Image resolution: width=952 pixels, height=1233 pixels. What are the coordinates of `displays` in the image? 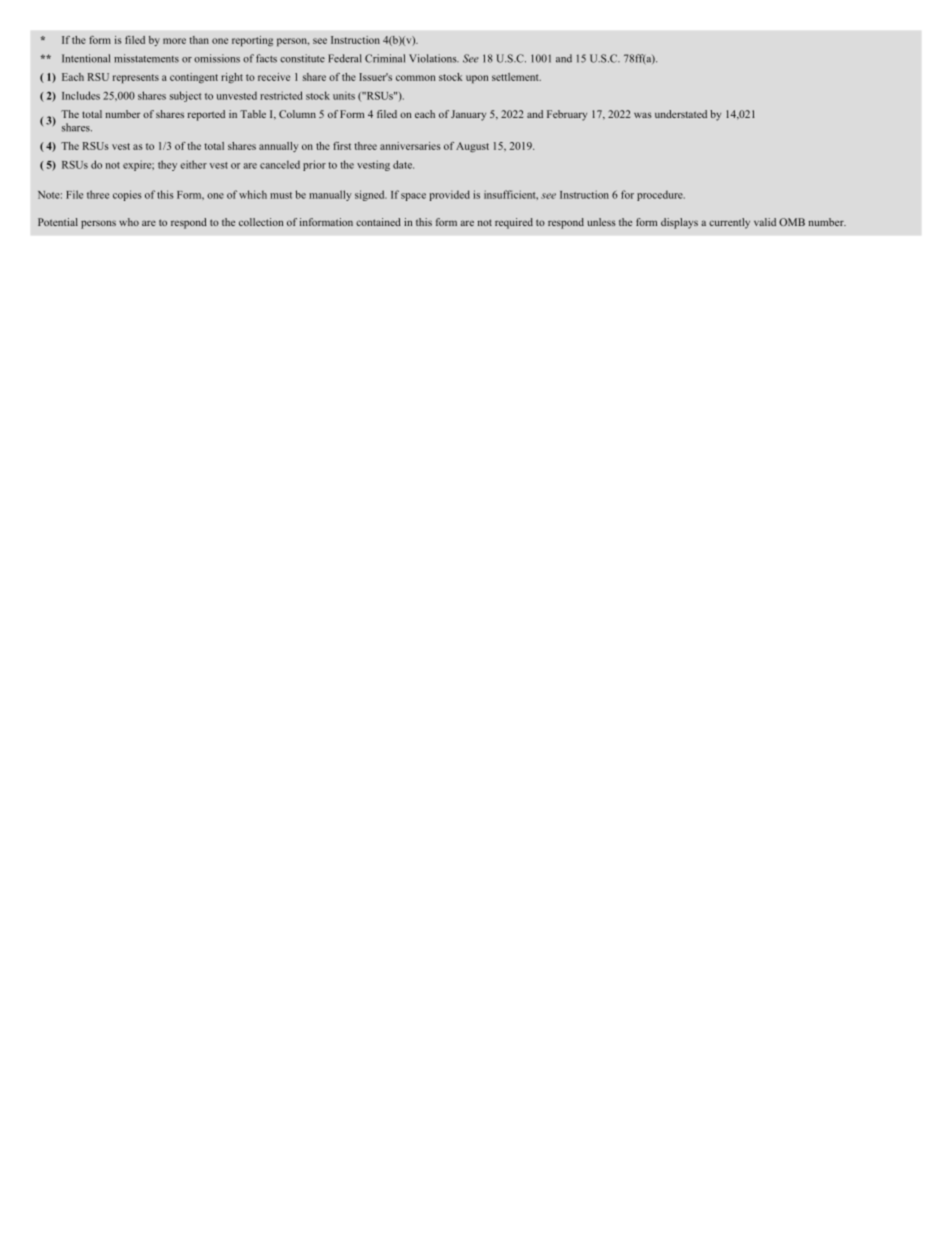 It's located at (679, 223).
